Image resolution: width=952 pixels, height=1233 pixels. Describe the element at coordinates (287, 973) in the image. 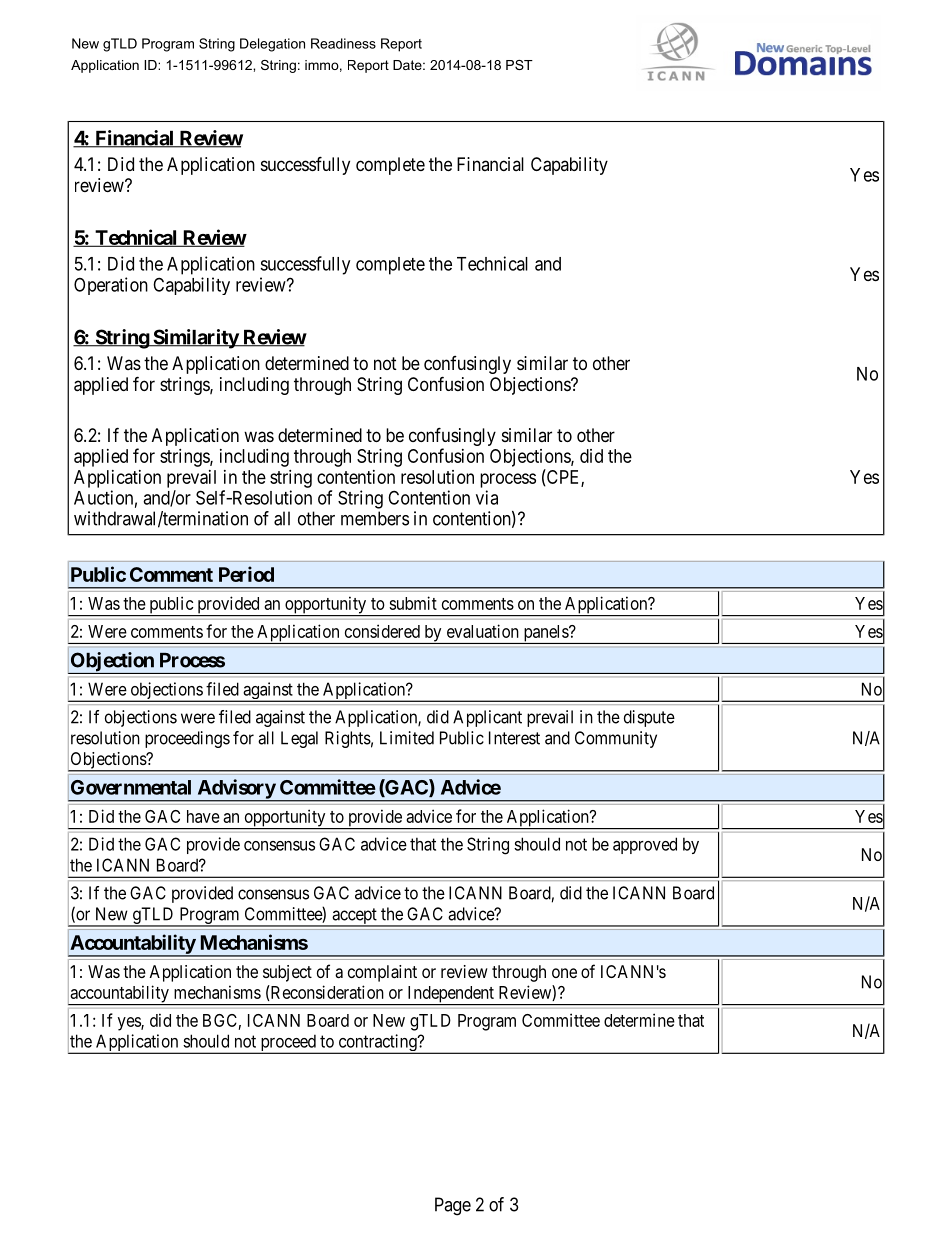

I see `subject` at that location.
